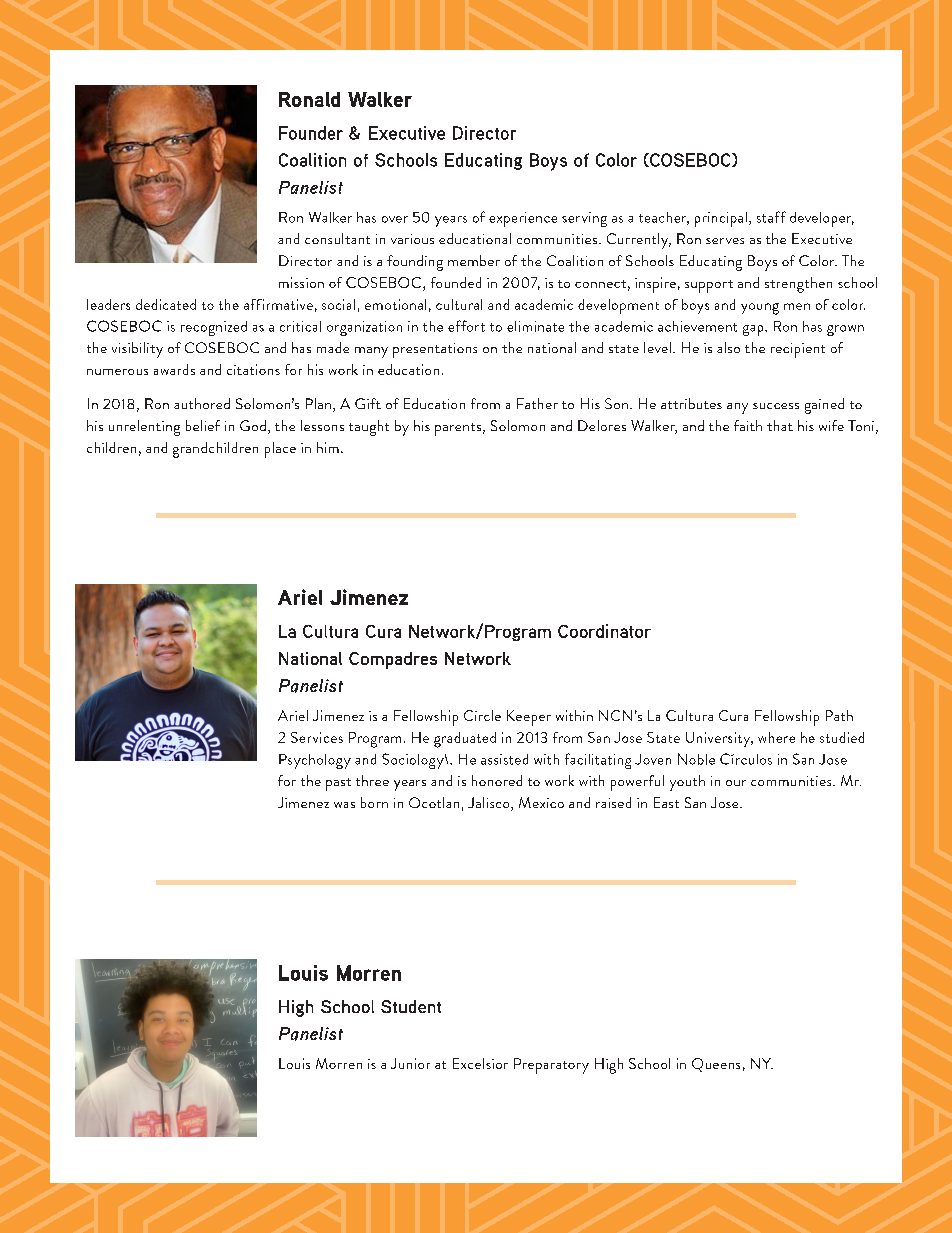  I want to click on experience, so click(523, 219).
